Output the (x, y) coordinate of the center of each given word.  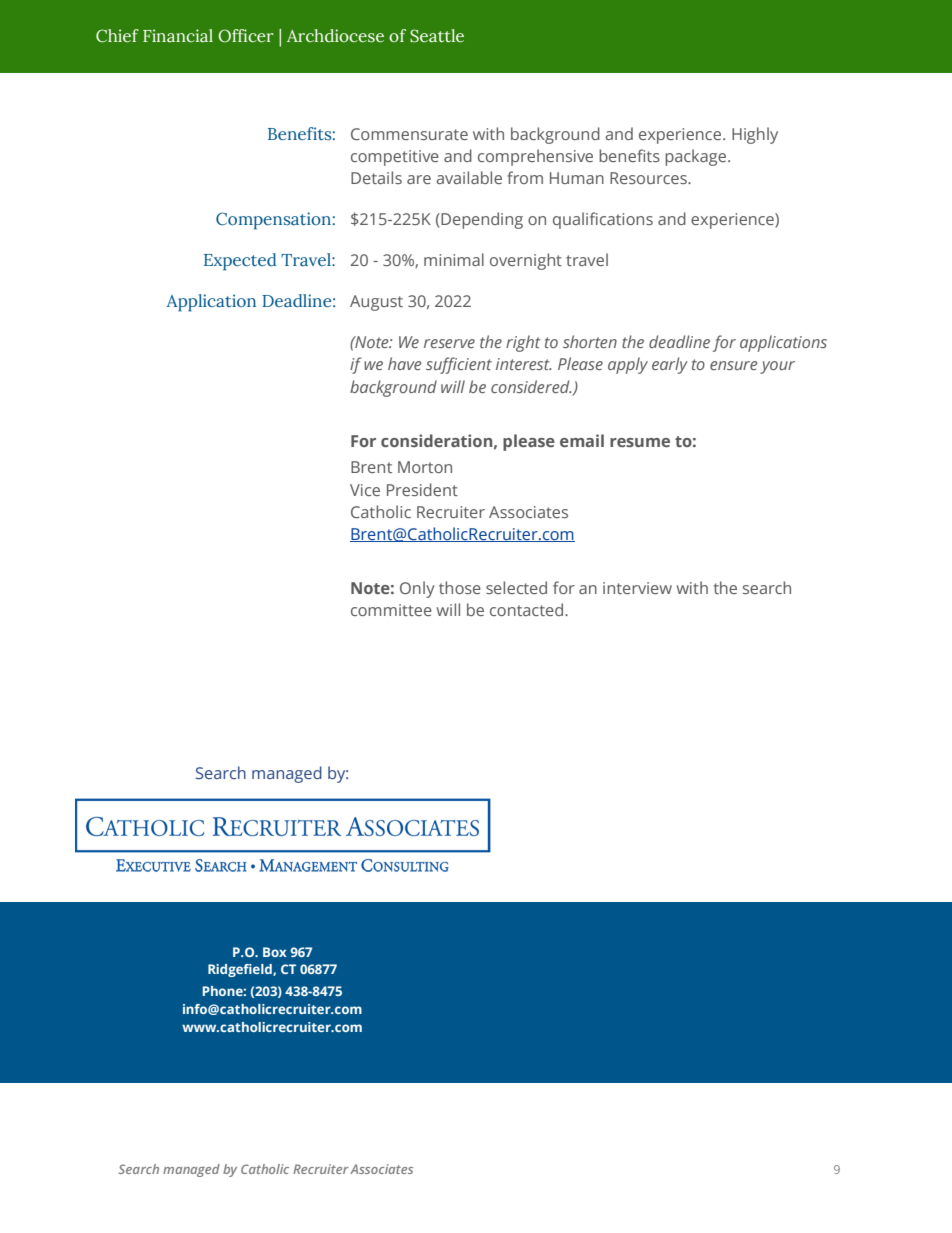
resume (640, 442)
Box (275, 952)
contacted (528, 609)
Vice (365, 490)
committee (391, 610)
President (422, 489)
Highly (755, 135)
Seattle (437, 36)
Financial (178, 36)
